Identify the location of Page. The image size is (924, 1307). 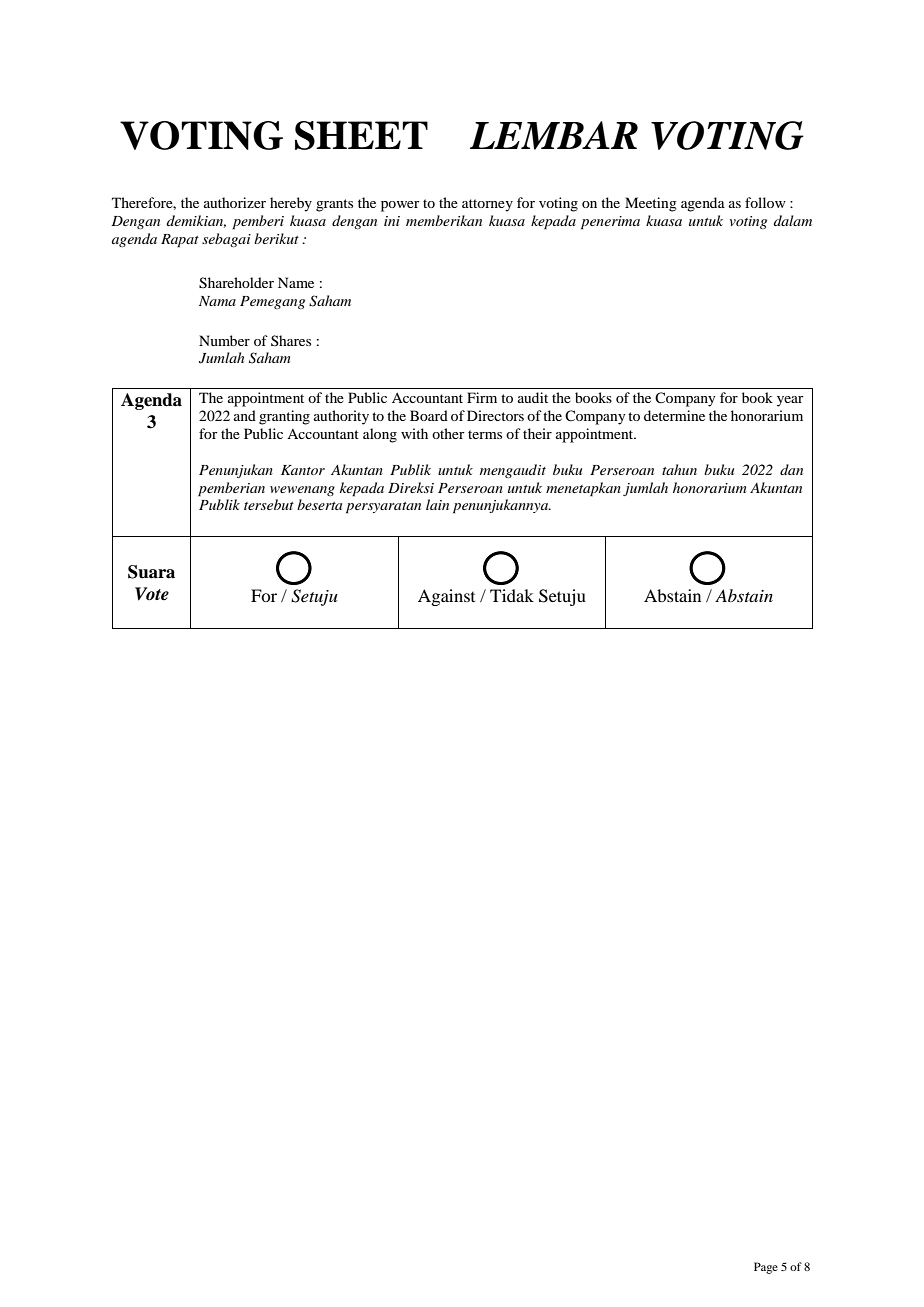
(766, 1268).
